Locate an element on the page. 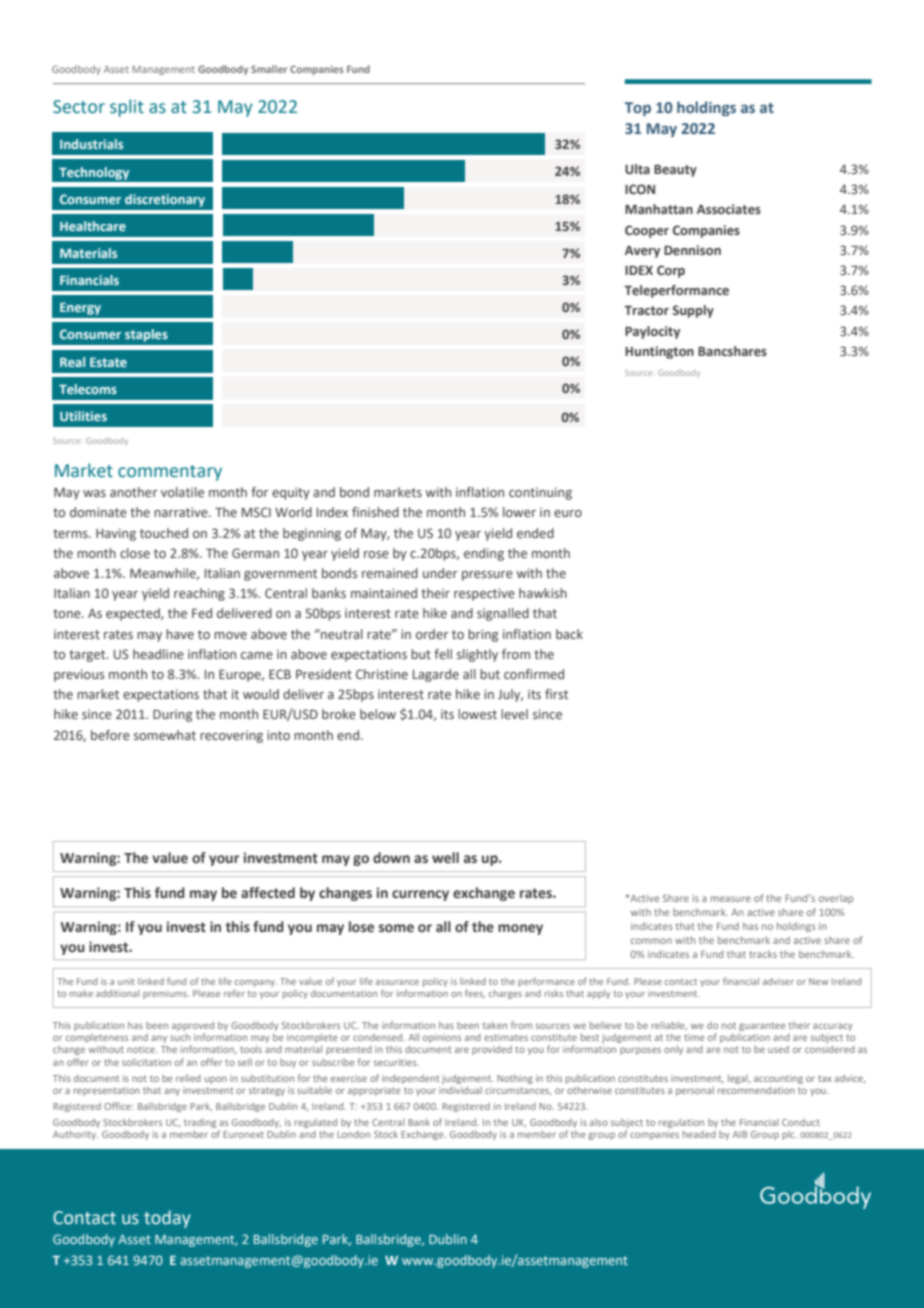 The width and height of the document is (924, 1308). continuing is located at coordinates (540, 493).
